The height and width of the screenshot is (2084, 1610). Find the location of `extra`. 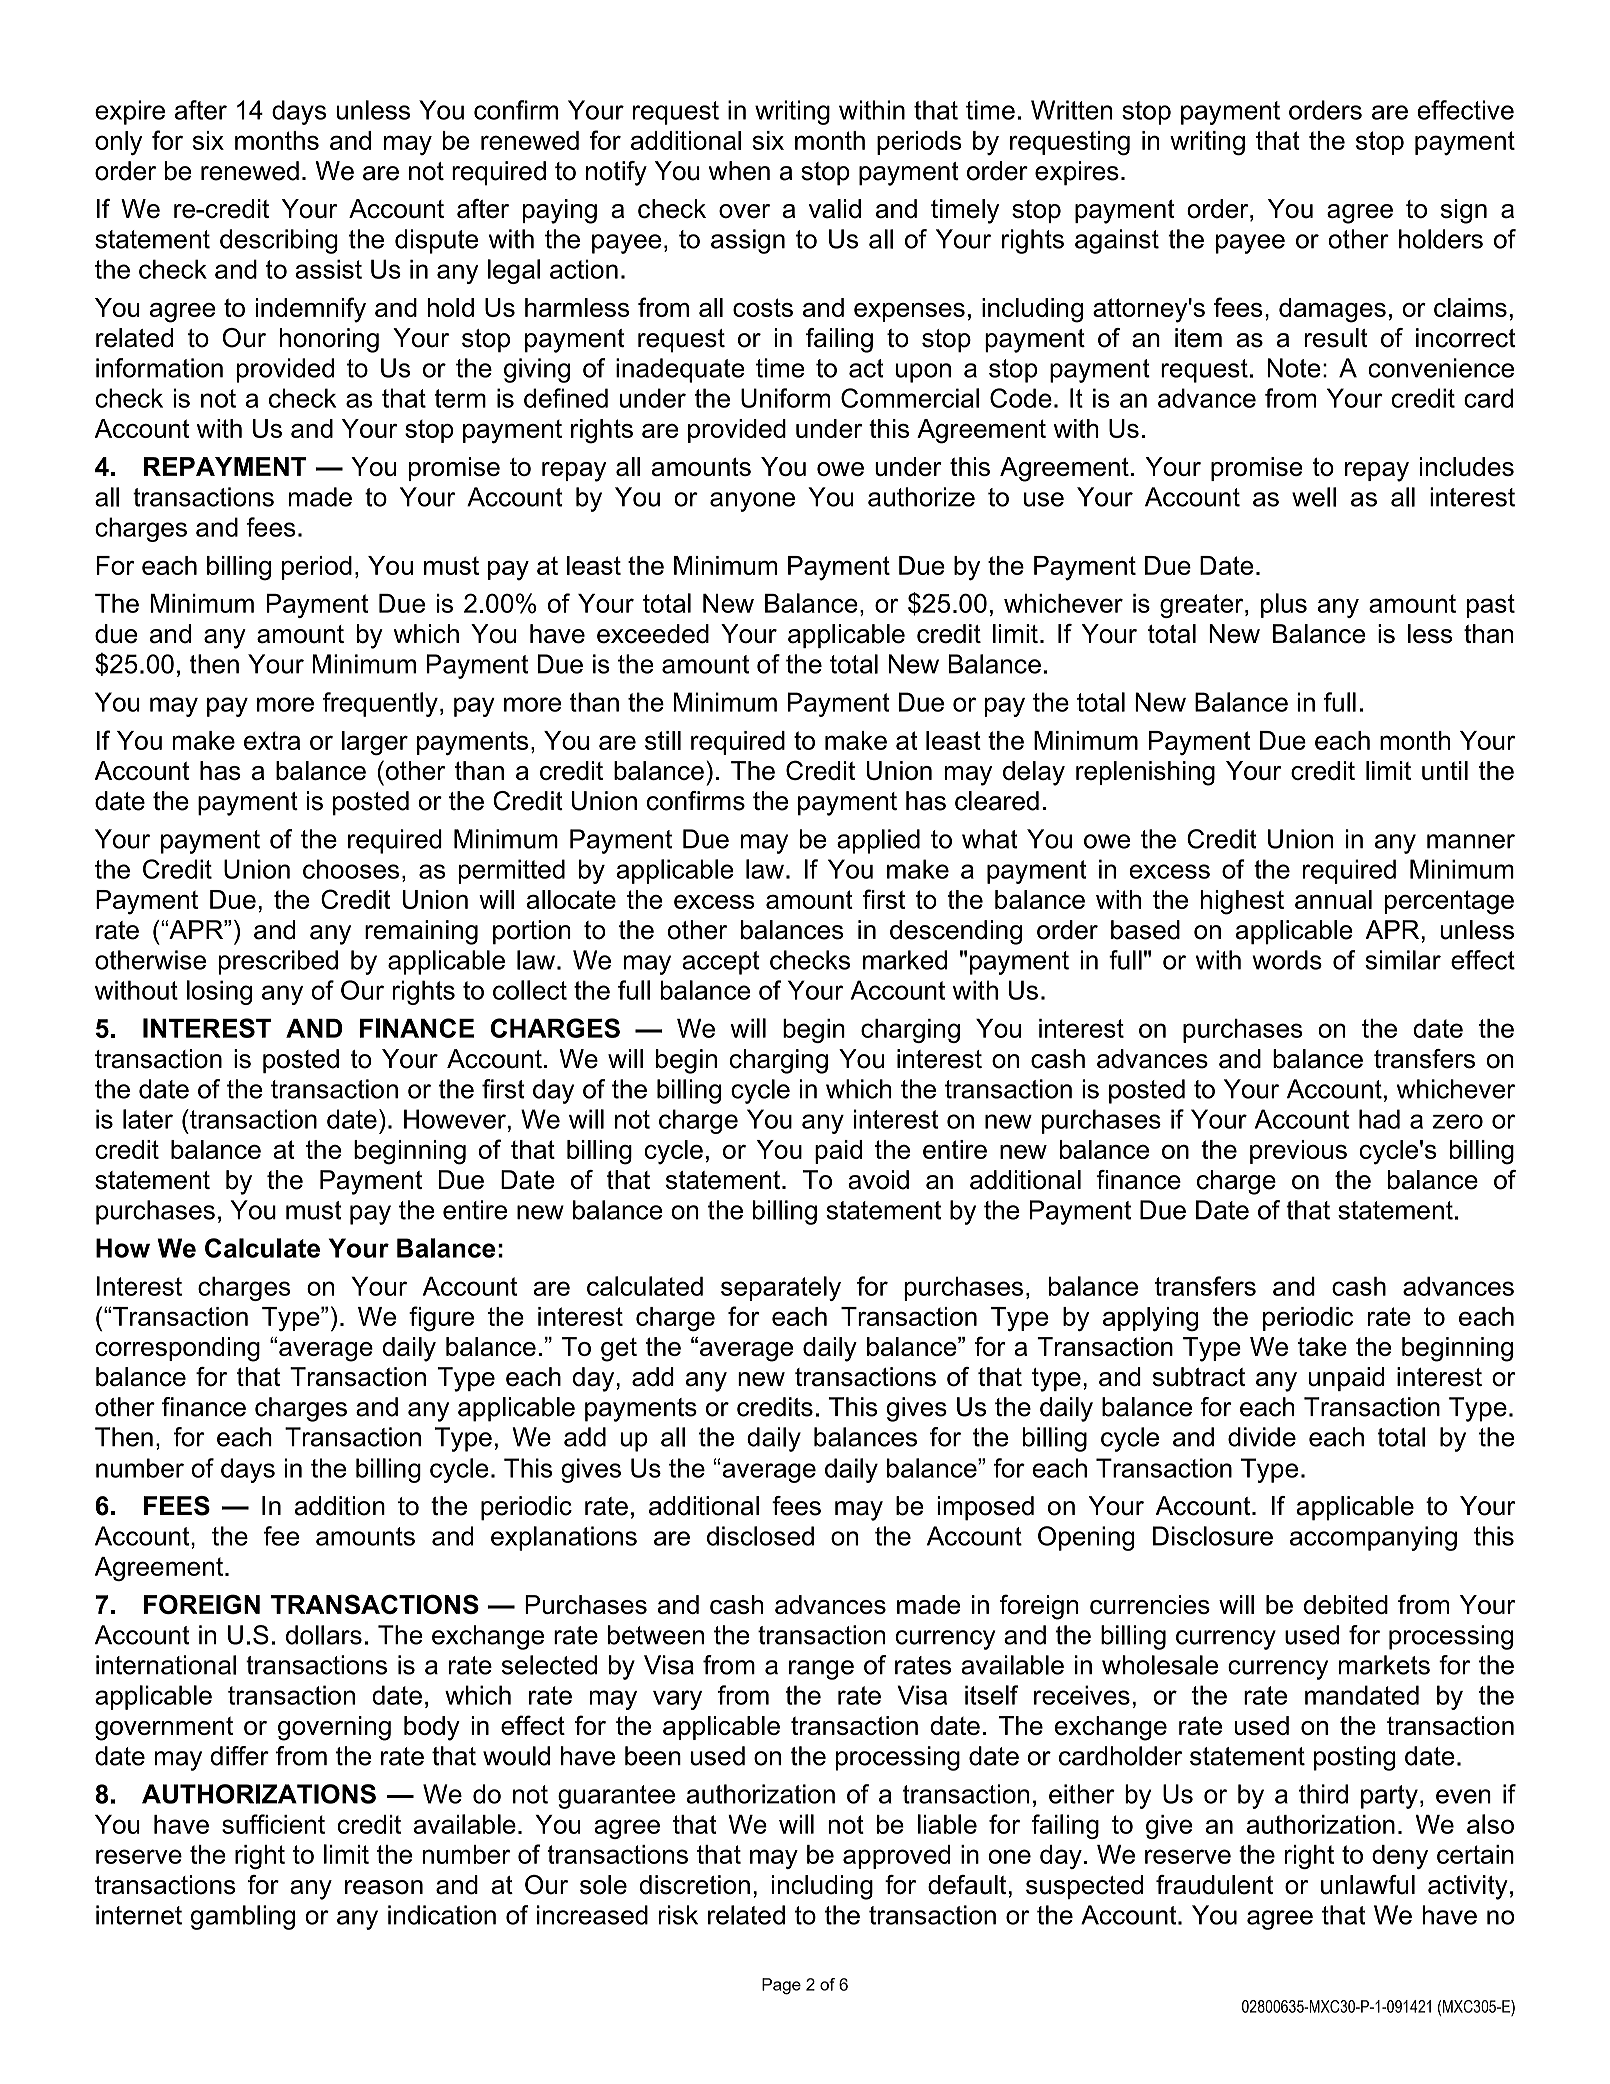

extra is located at coordinates (272, 740).
